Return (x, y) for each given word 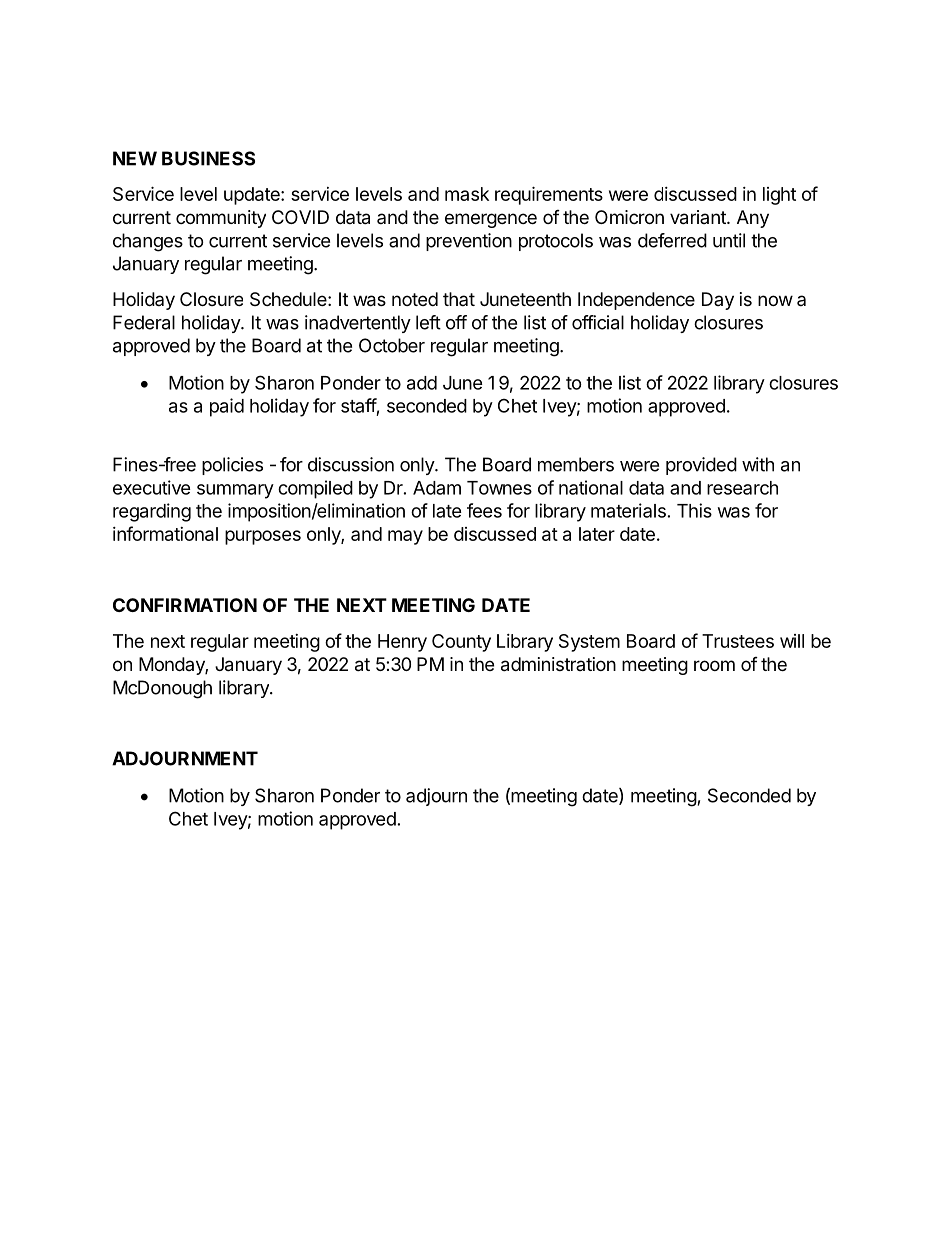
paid (227, 407)
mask (467, 194)
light (779, 196)
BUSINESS (208, 158)
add (422, 383)
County (461, 643)
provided (701, 466)
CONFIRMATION (185, 605)
